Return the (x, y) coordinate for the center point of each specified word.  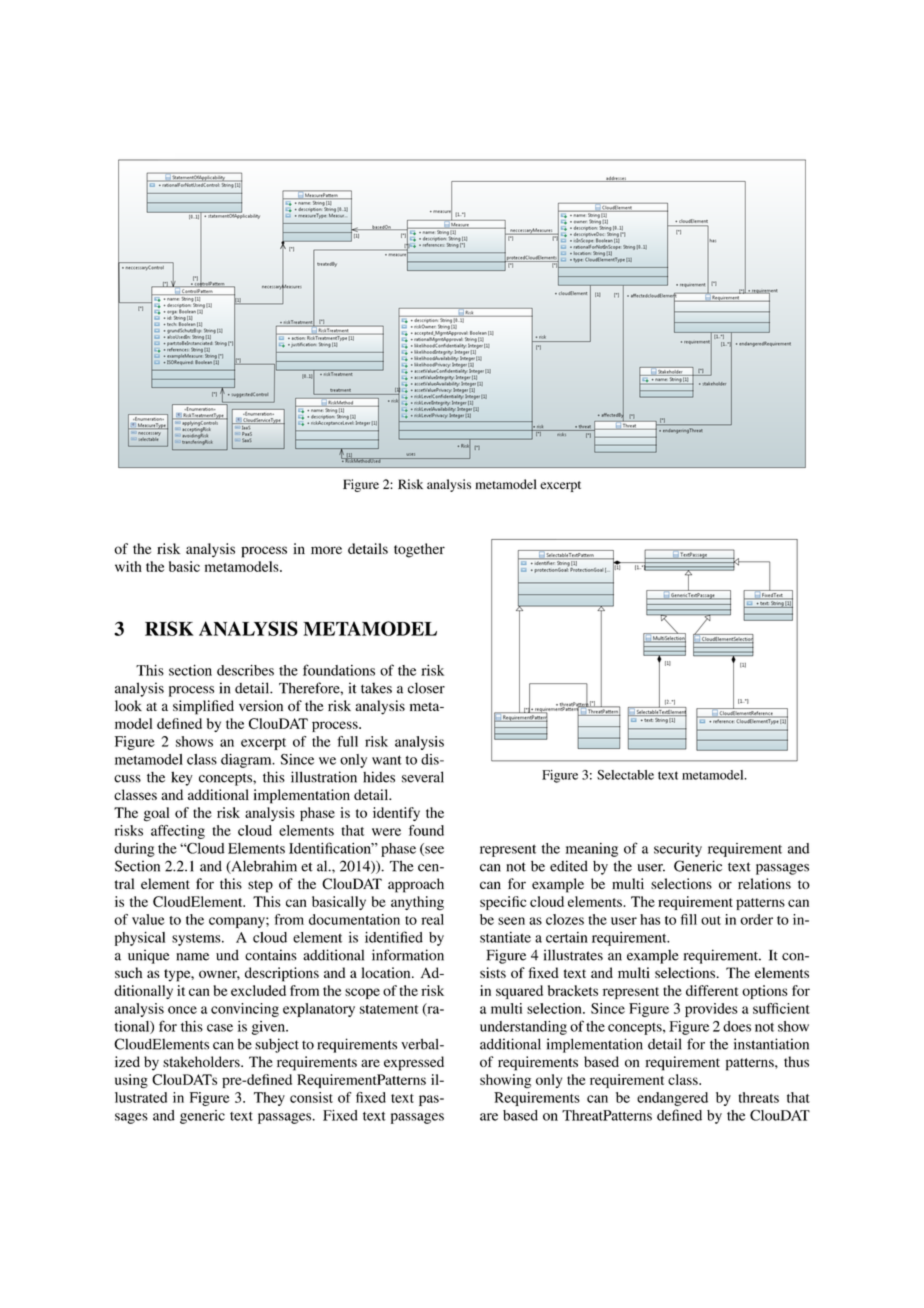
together (419, 550)
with (128, 566)
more (326, 550)
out (711, 920)
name (192, 957)
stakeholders (202, 1061)
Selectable (625, 775)
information (408, 955)
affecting (178, 832)
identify (396, 814)
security (678, 850)
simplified (203, 707)
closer (426, 688)
